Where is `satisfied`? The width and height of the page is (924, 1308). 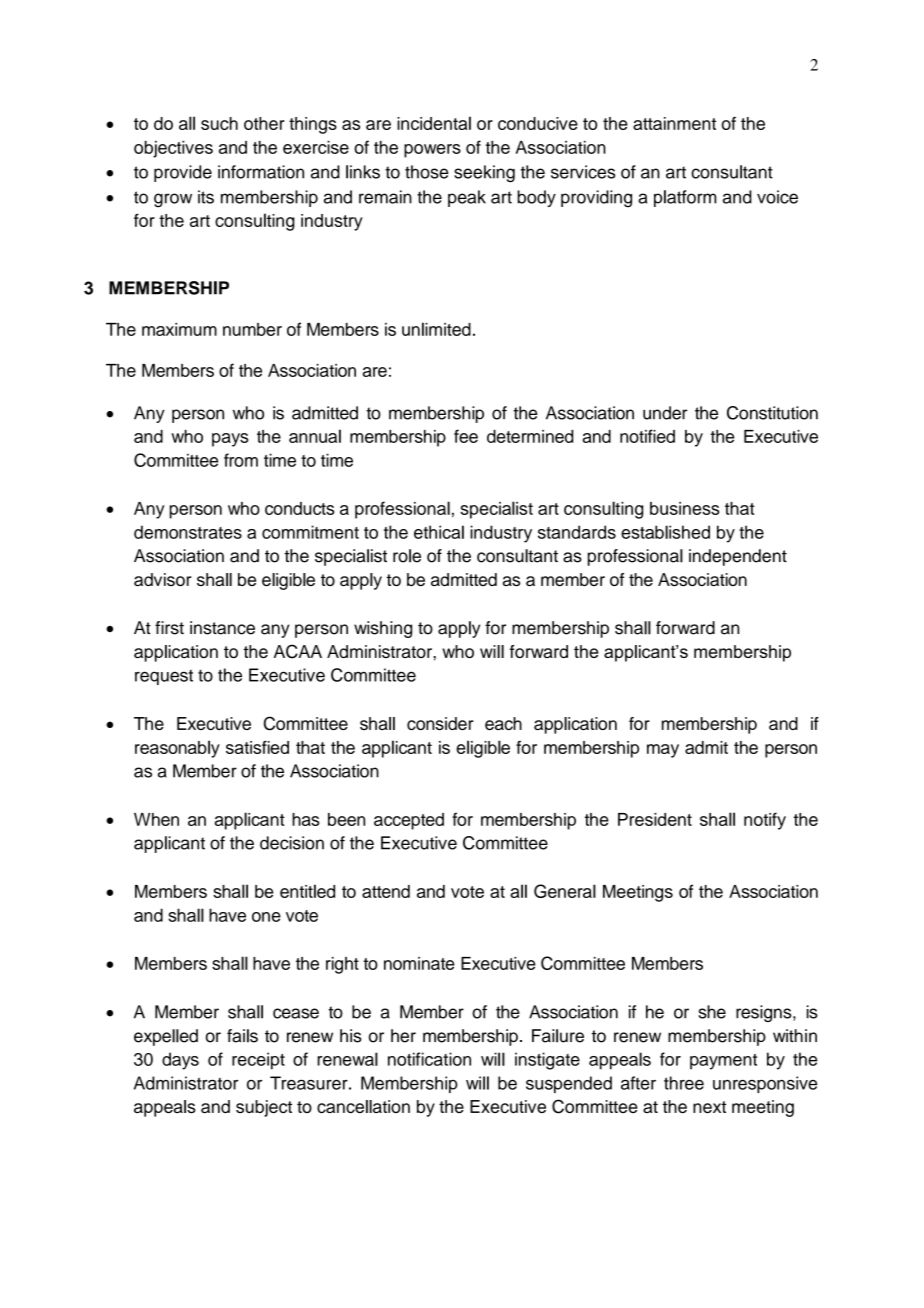
satisfied is located at coordinates (257, 747).
